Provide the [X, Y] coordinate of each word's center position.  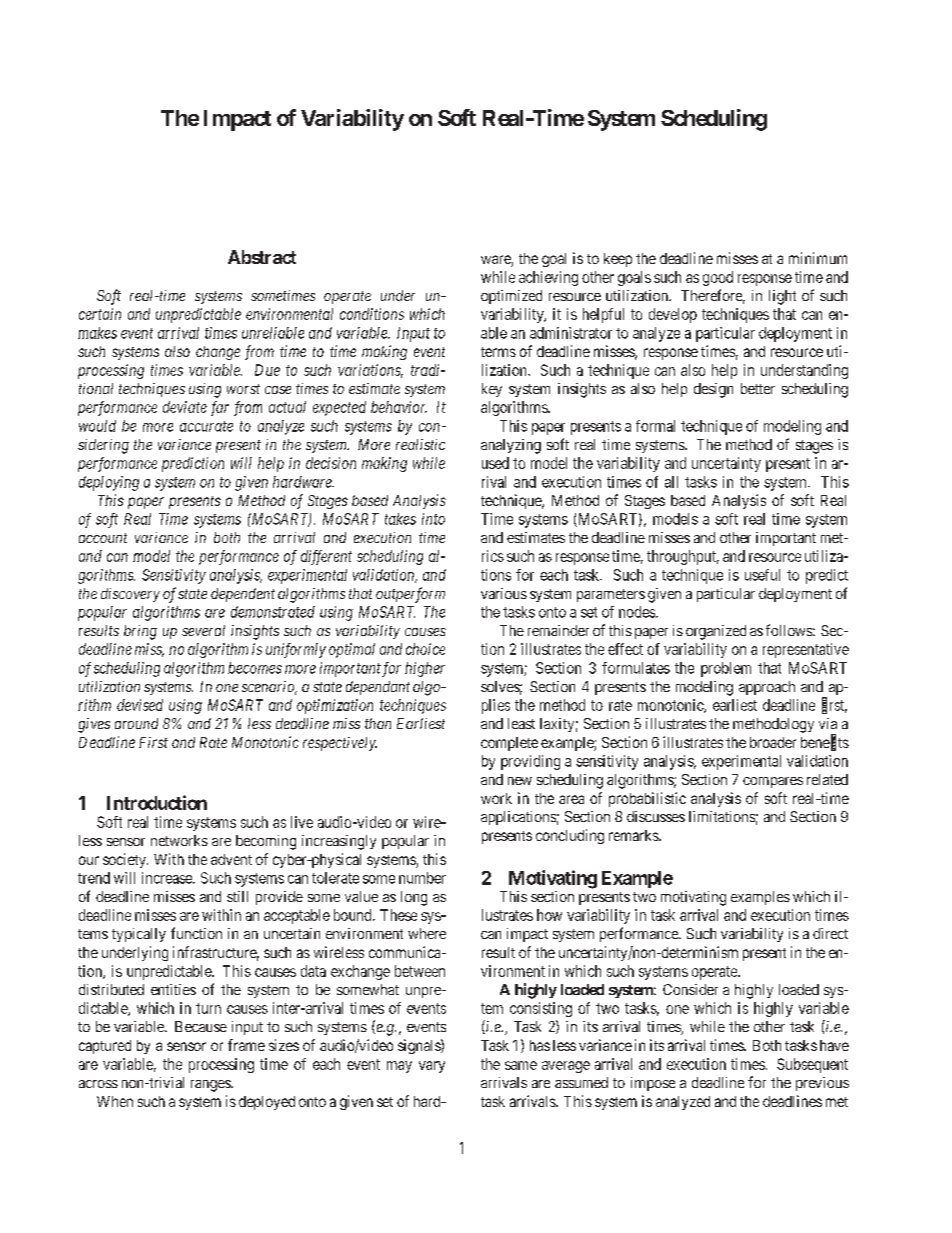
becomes [255, 668]
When [115, 1101]
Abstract [262, 257]
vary [432, 1067]
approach [767, 688]
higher [425, 669]
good [718, 278]
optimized [511, 297]
